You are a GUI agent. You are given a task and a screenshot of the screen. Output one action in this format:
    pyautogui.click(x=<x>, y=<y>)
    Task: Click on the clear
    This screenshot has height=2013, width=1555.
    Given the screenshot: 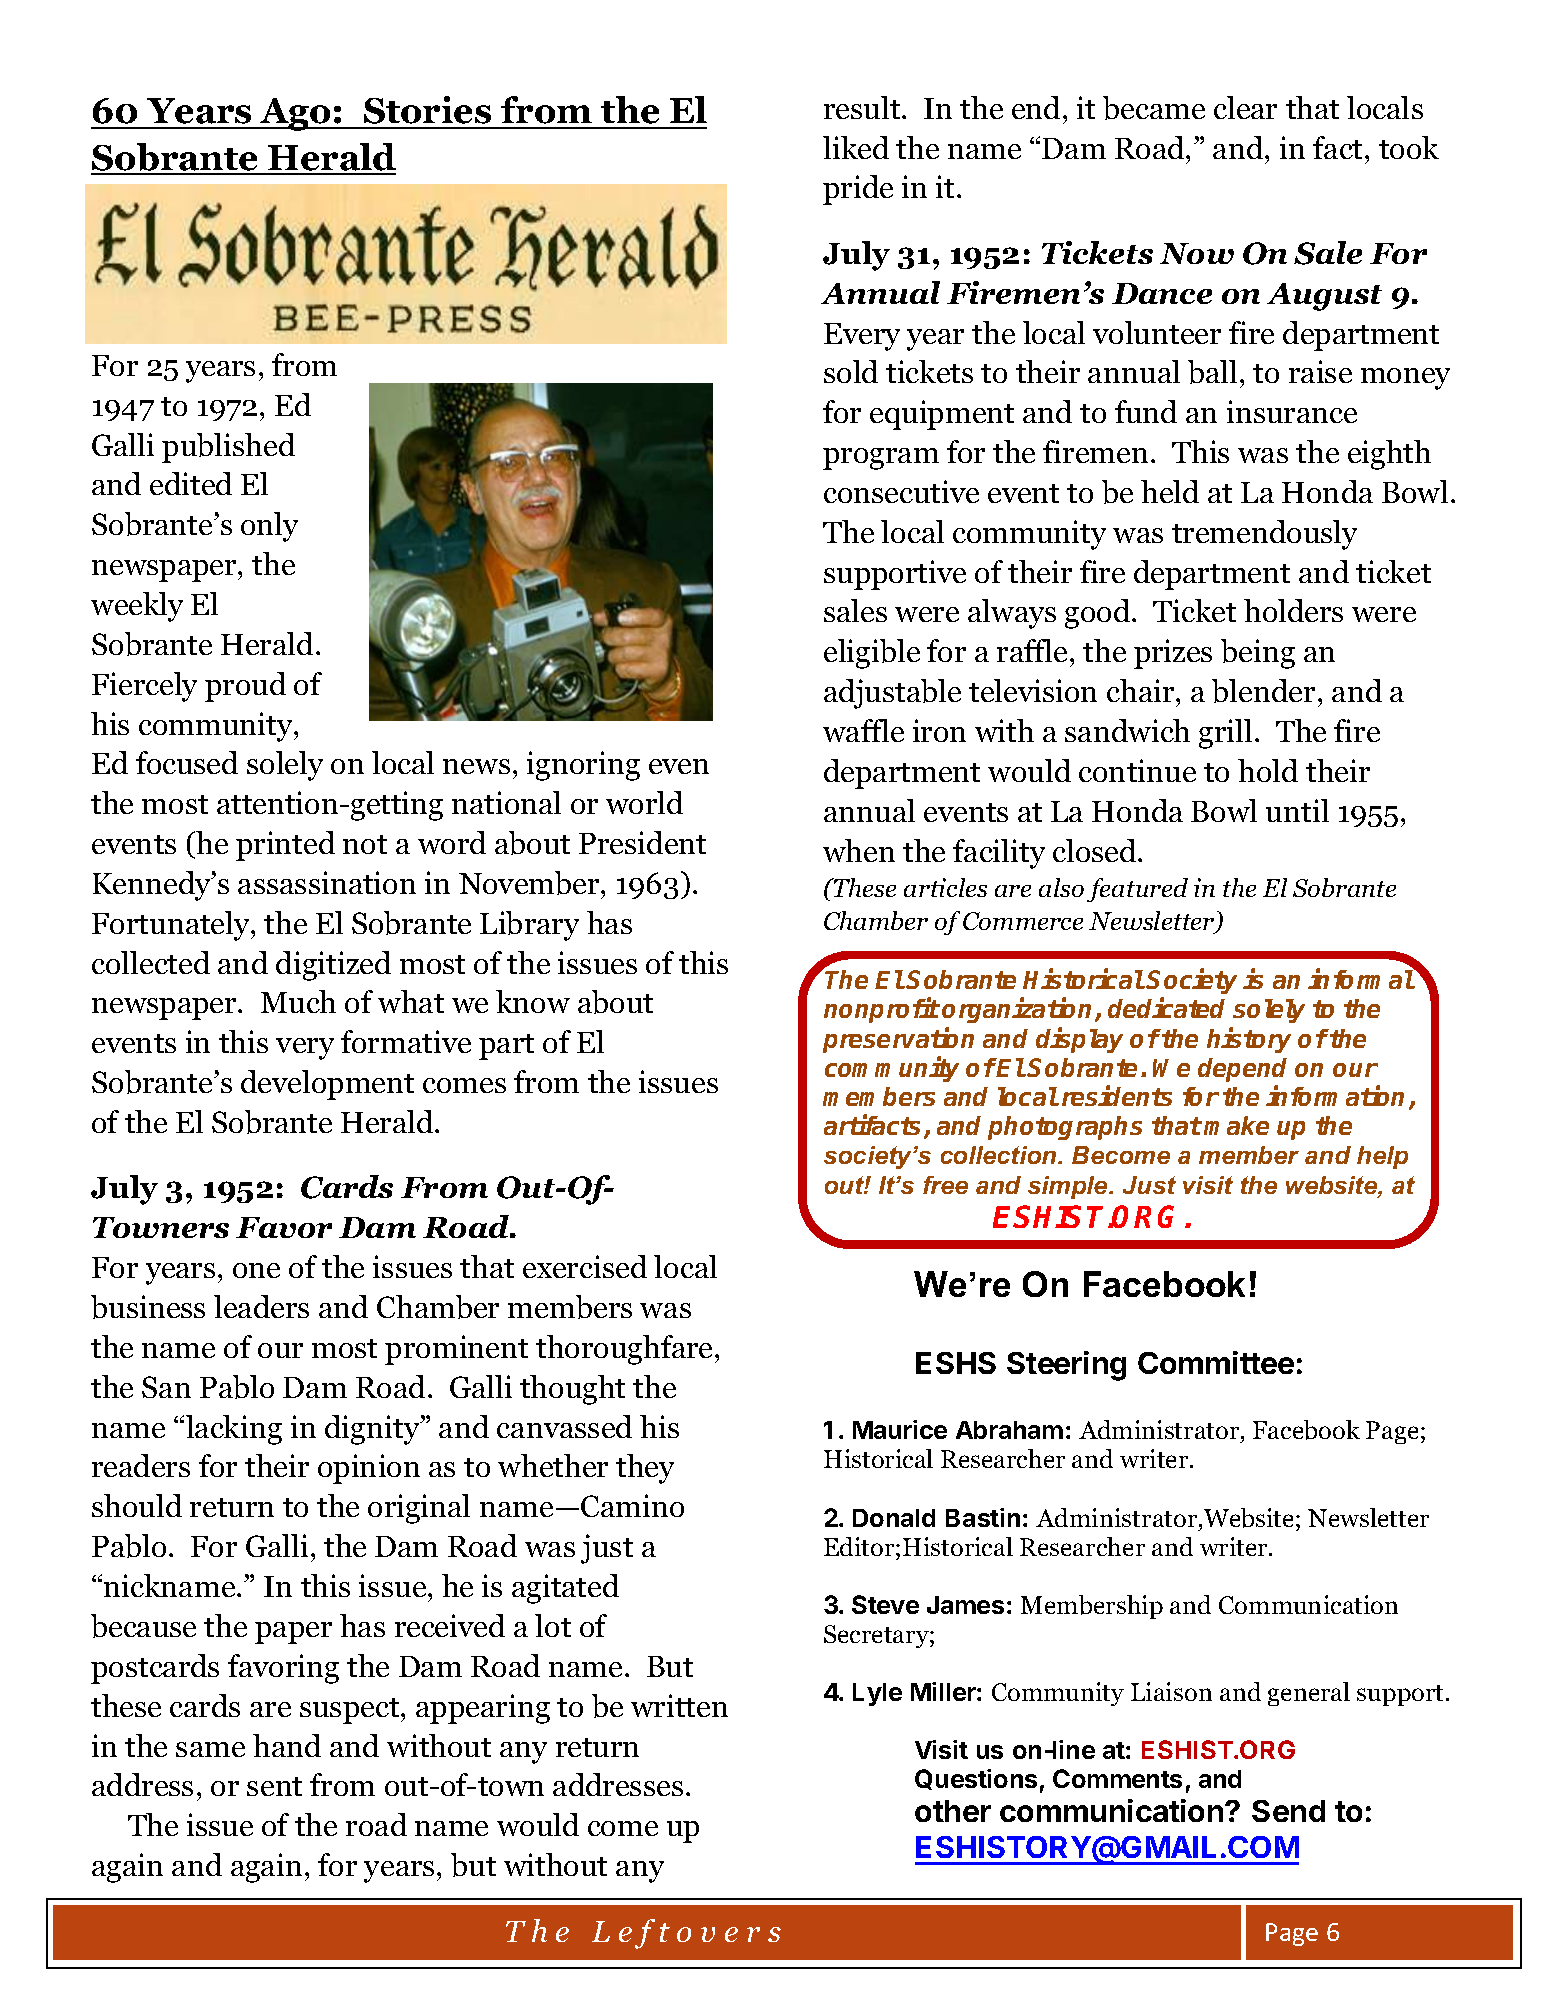 What is the action you would take?
    pyautogui.click(x=1245, y=107)
